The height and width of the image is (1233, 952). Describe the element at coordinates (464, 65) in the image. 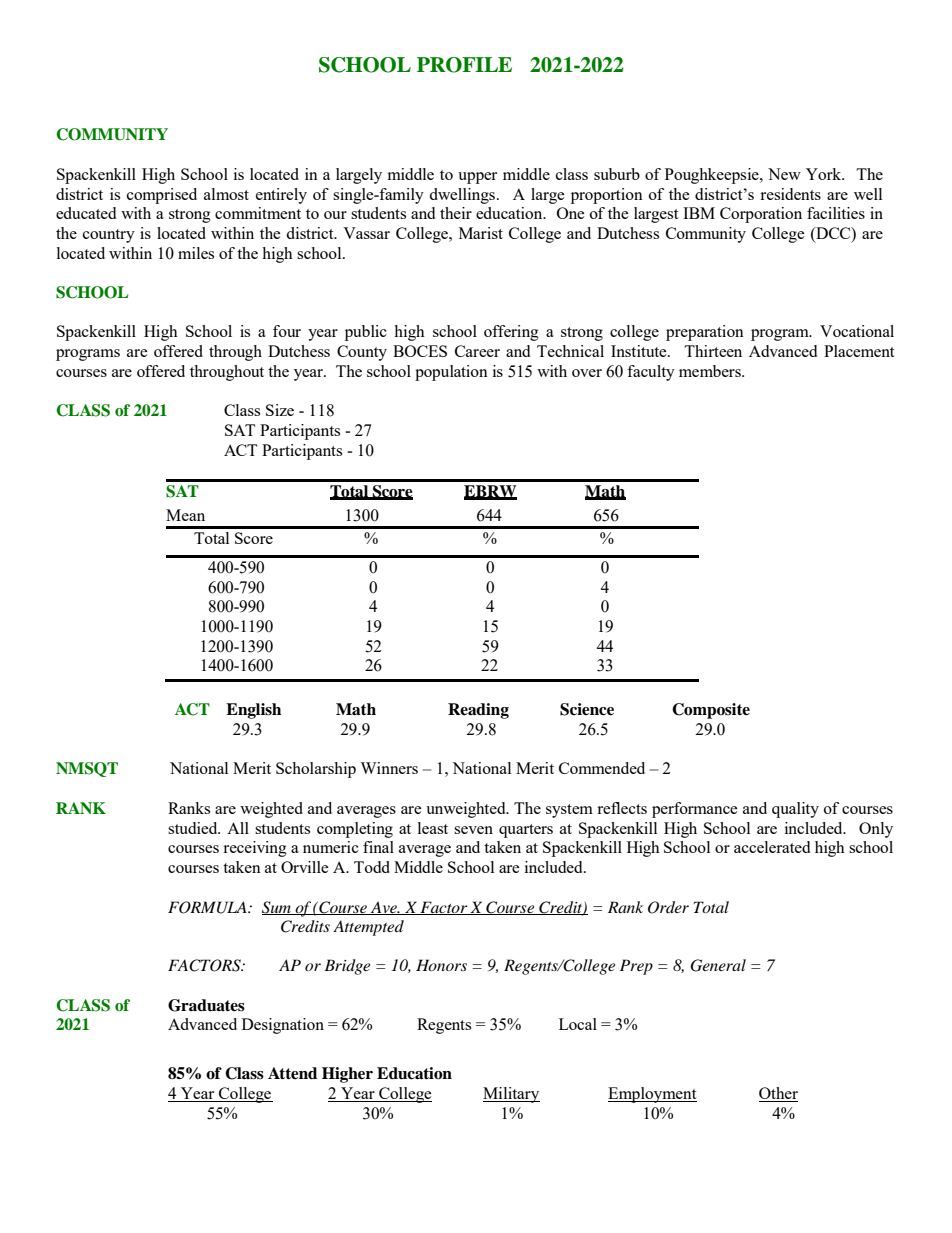

I see `PROFILE` at that location.
